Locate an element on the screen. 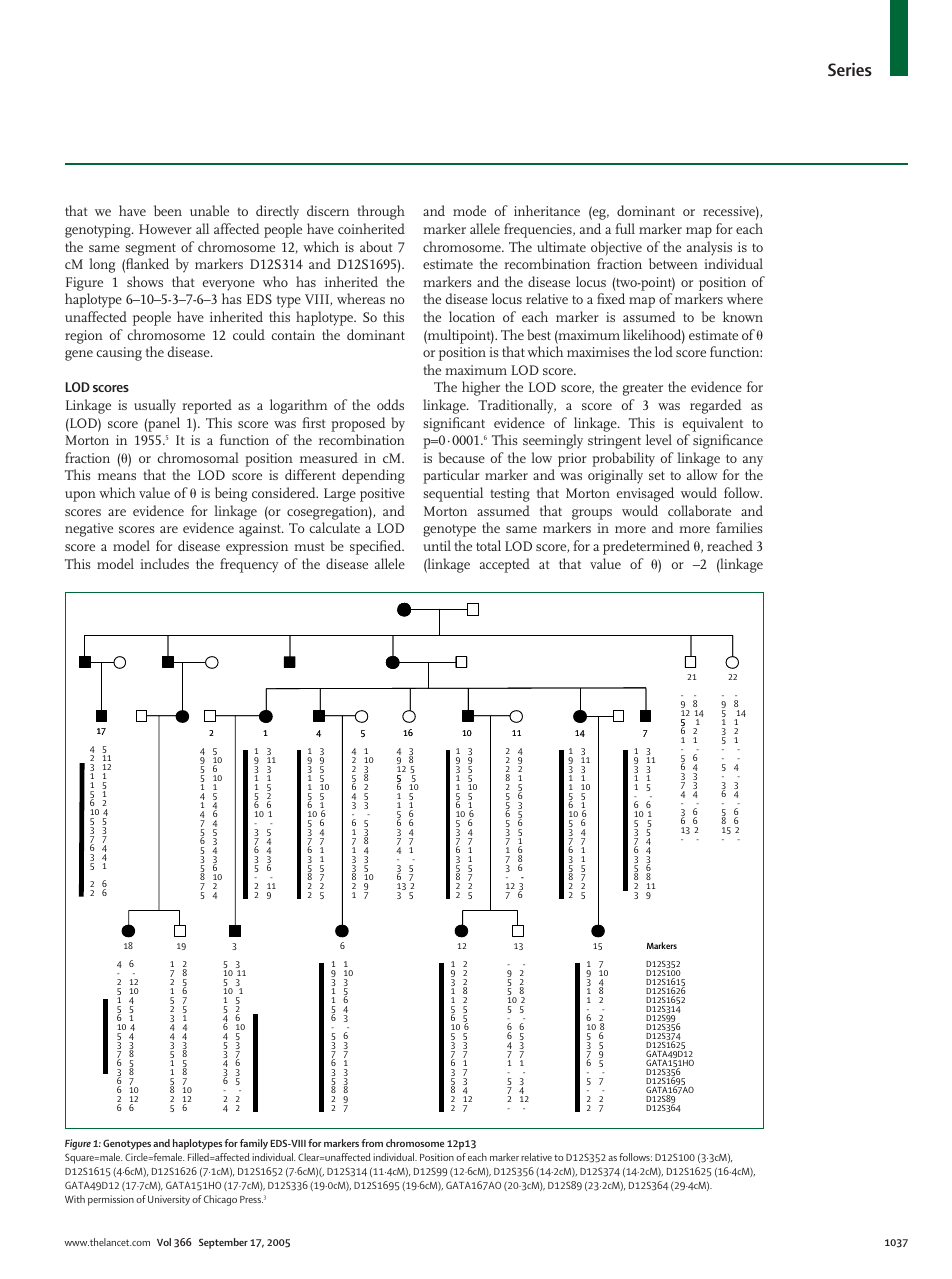 This screenshot has width=952, height=1279. accepted is located at coordinates (505, 565).
